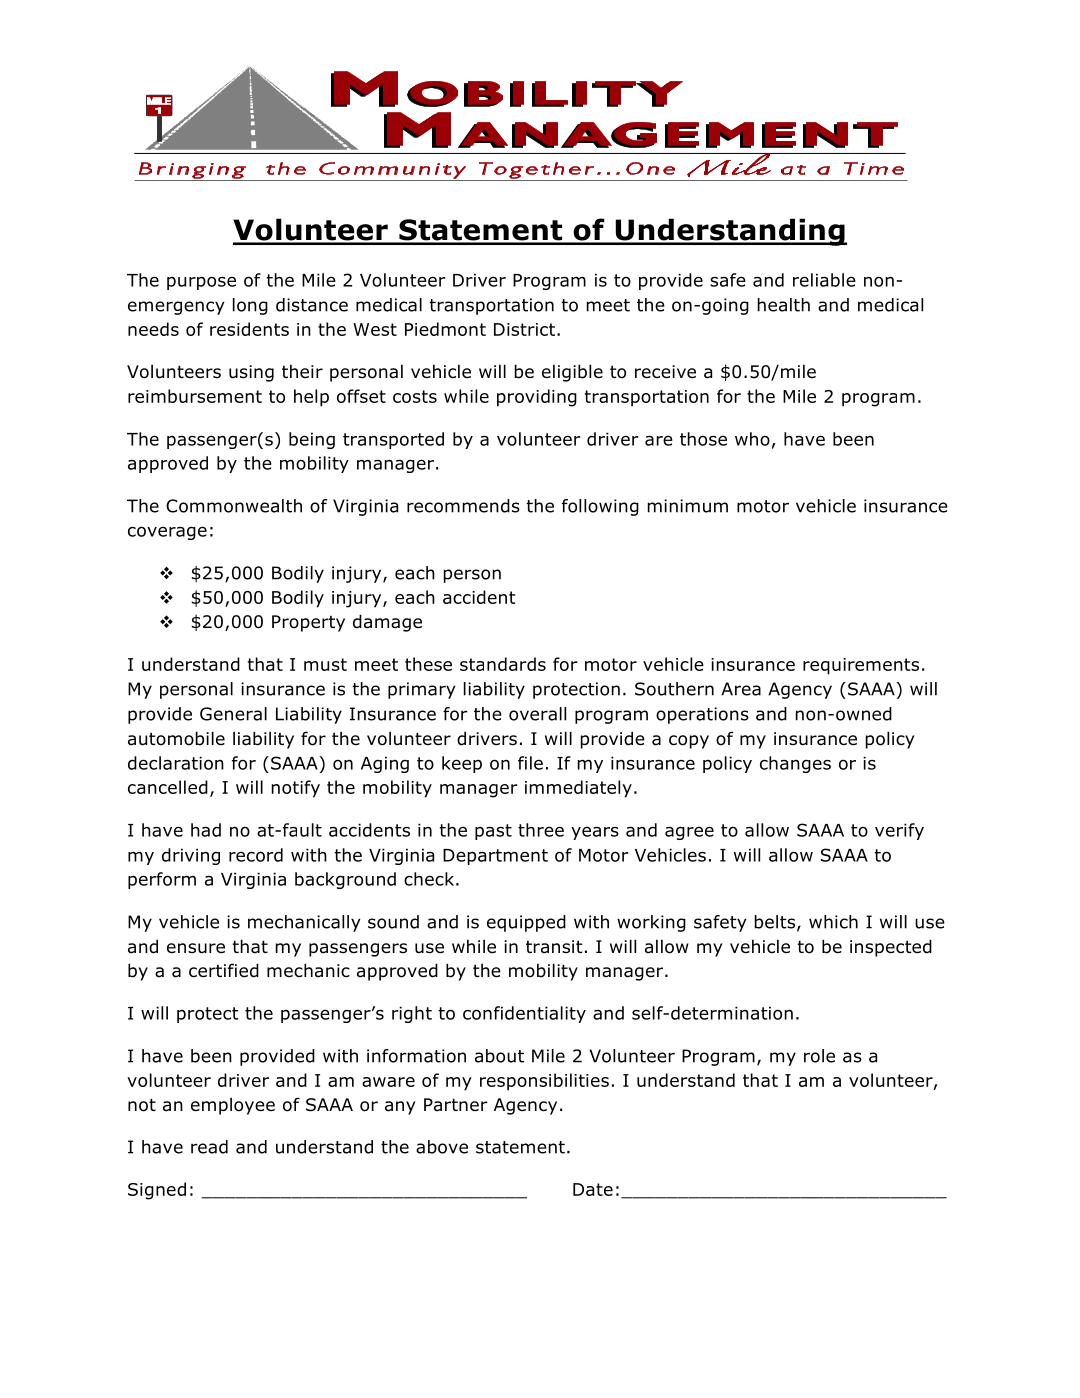  I want to click on transit, so click(554, 947).
